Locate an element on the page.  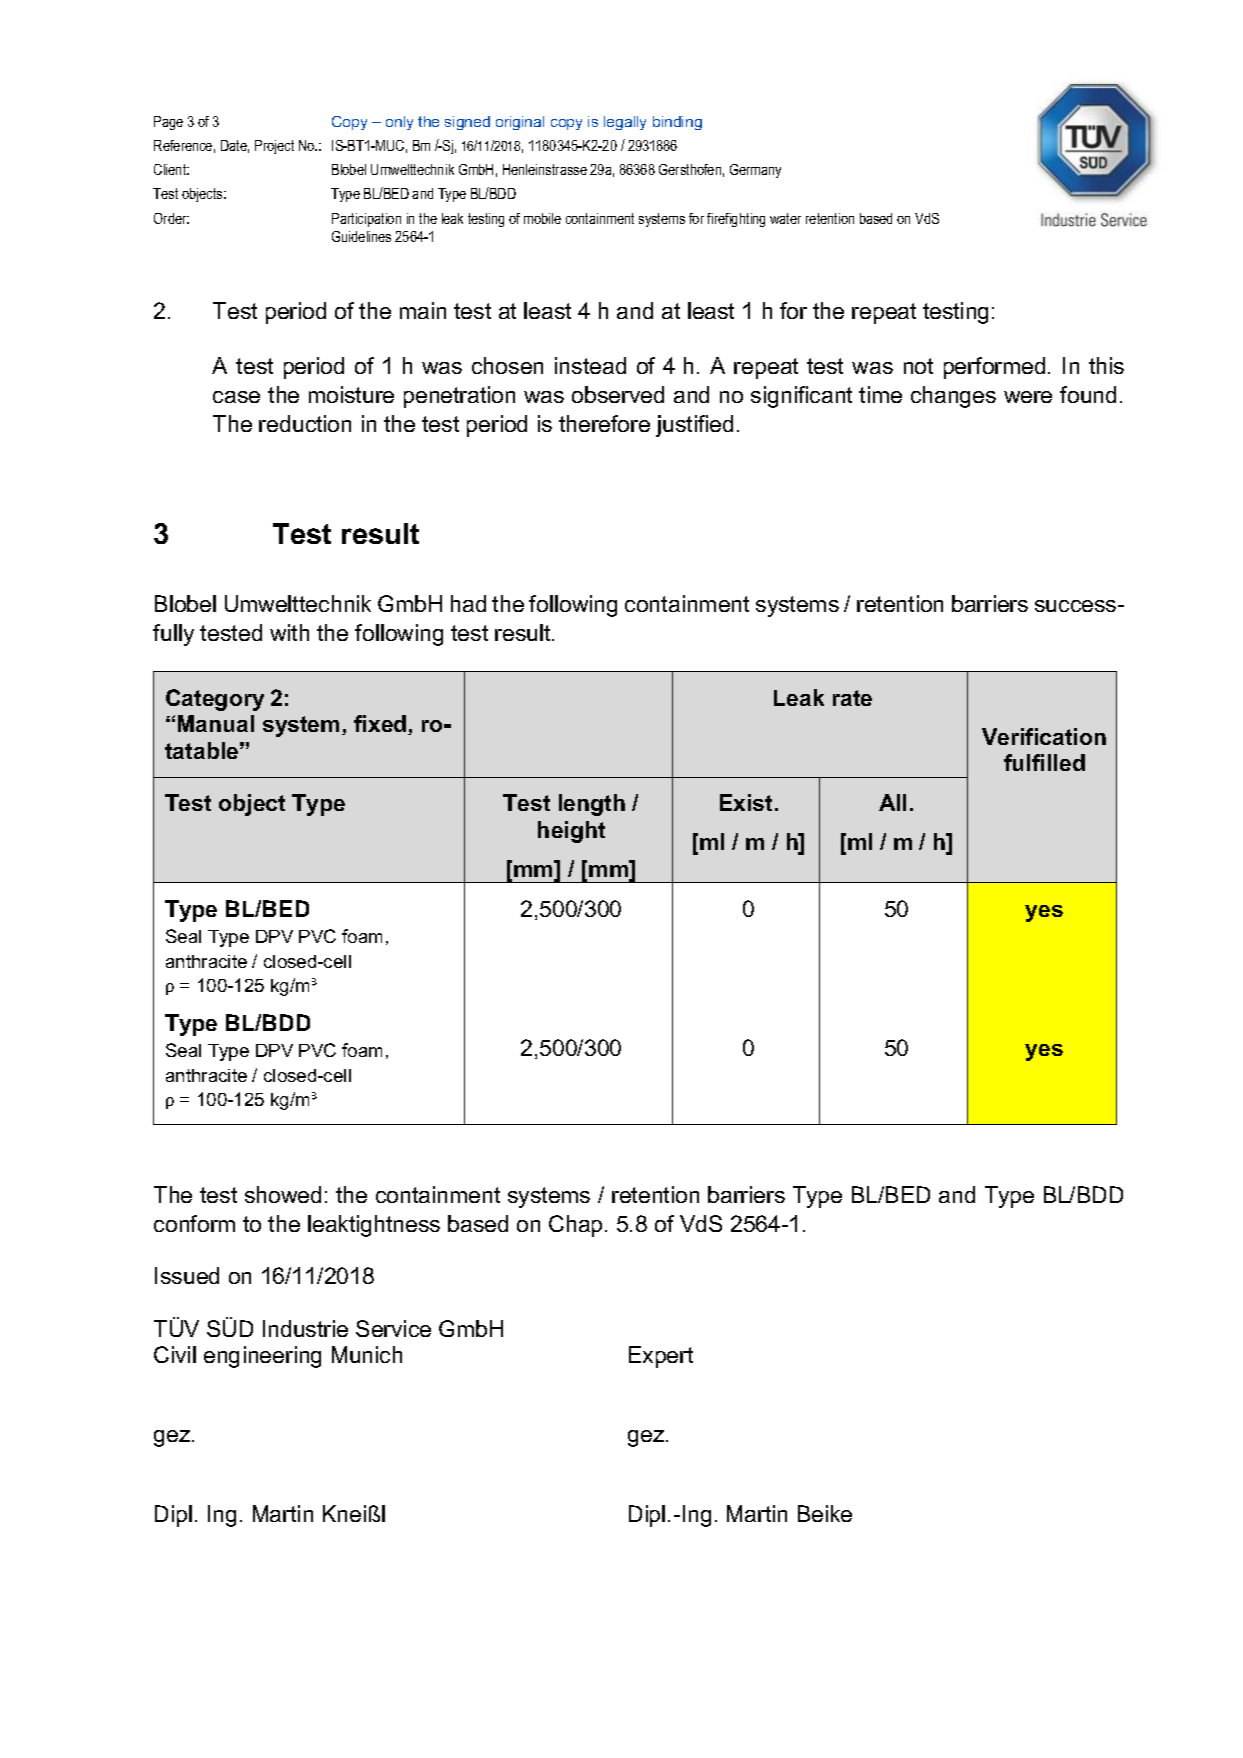
water is located at coordinates (785, 218).
